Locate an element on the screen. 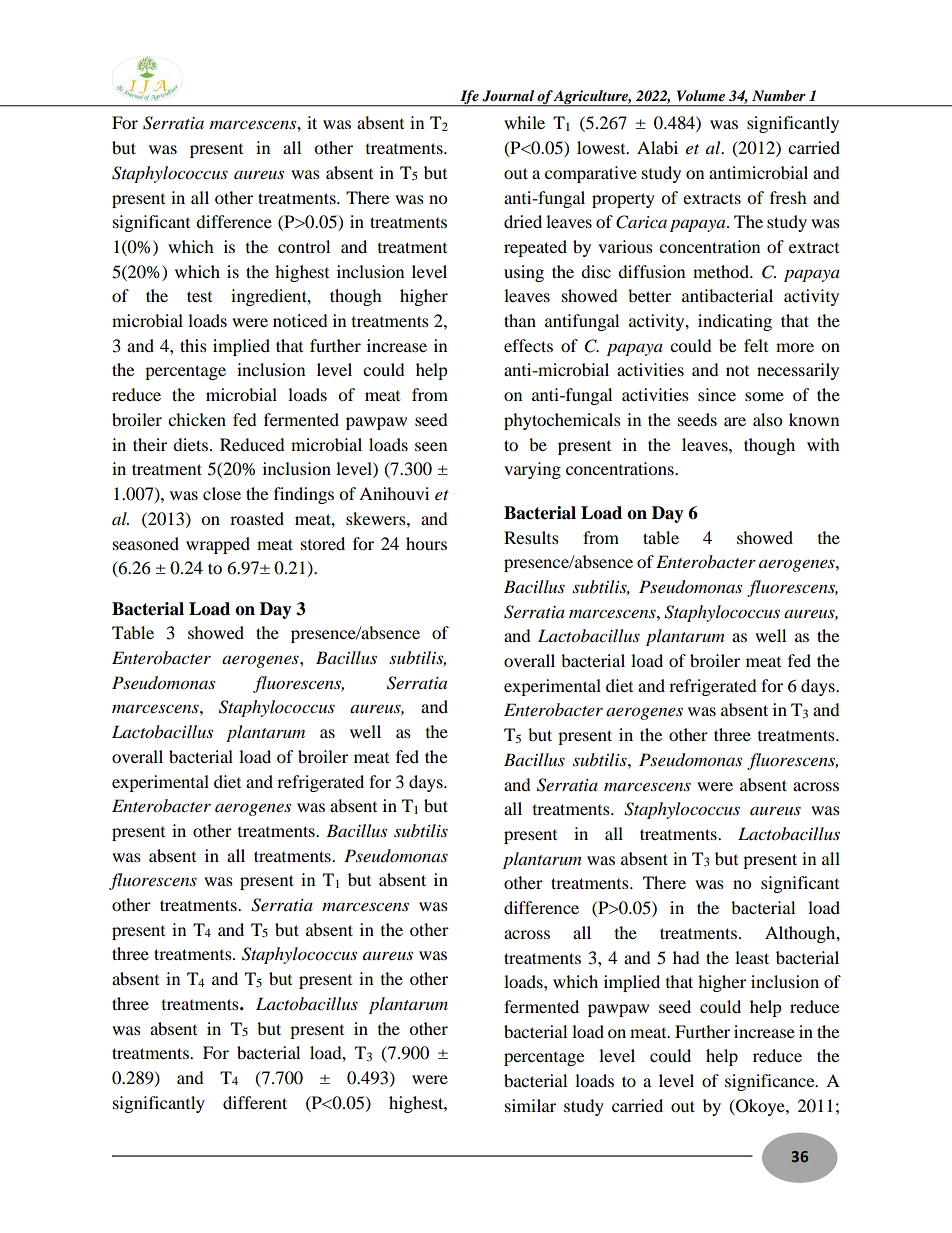 Image resolution: width=952 pixels, height=1233 pixels. different is located at coordinates (255, 1102).
